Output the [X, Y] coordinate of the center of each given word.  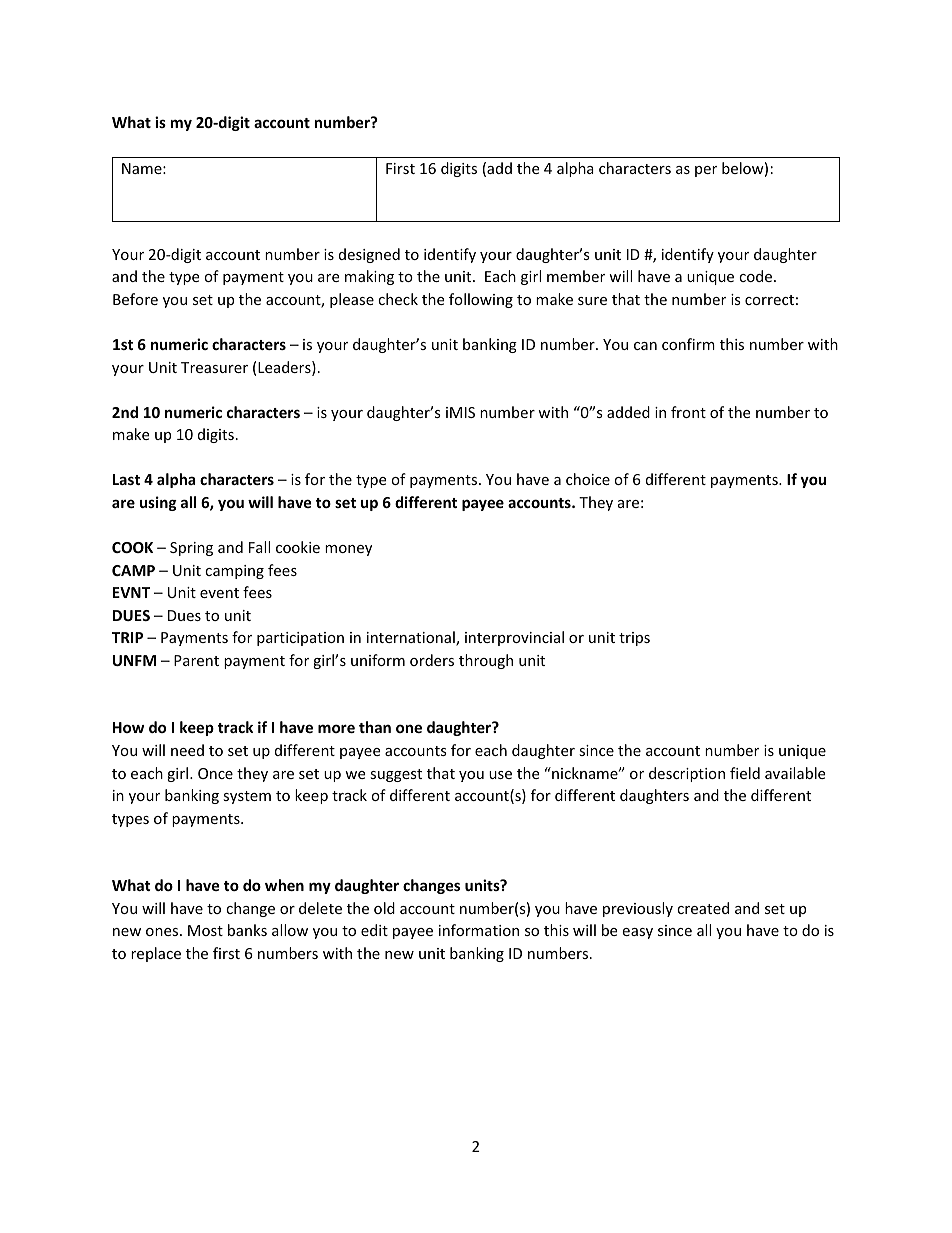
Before [135, 299]
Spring [191, 549]
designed [369, 255]
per [706, 171]
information [479, 930]
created [703, 908]
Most [205, 930]
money [348, 550]
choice [588, 479]
